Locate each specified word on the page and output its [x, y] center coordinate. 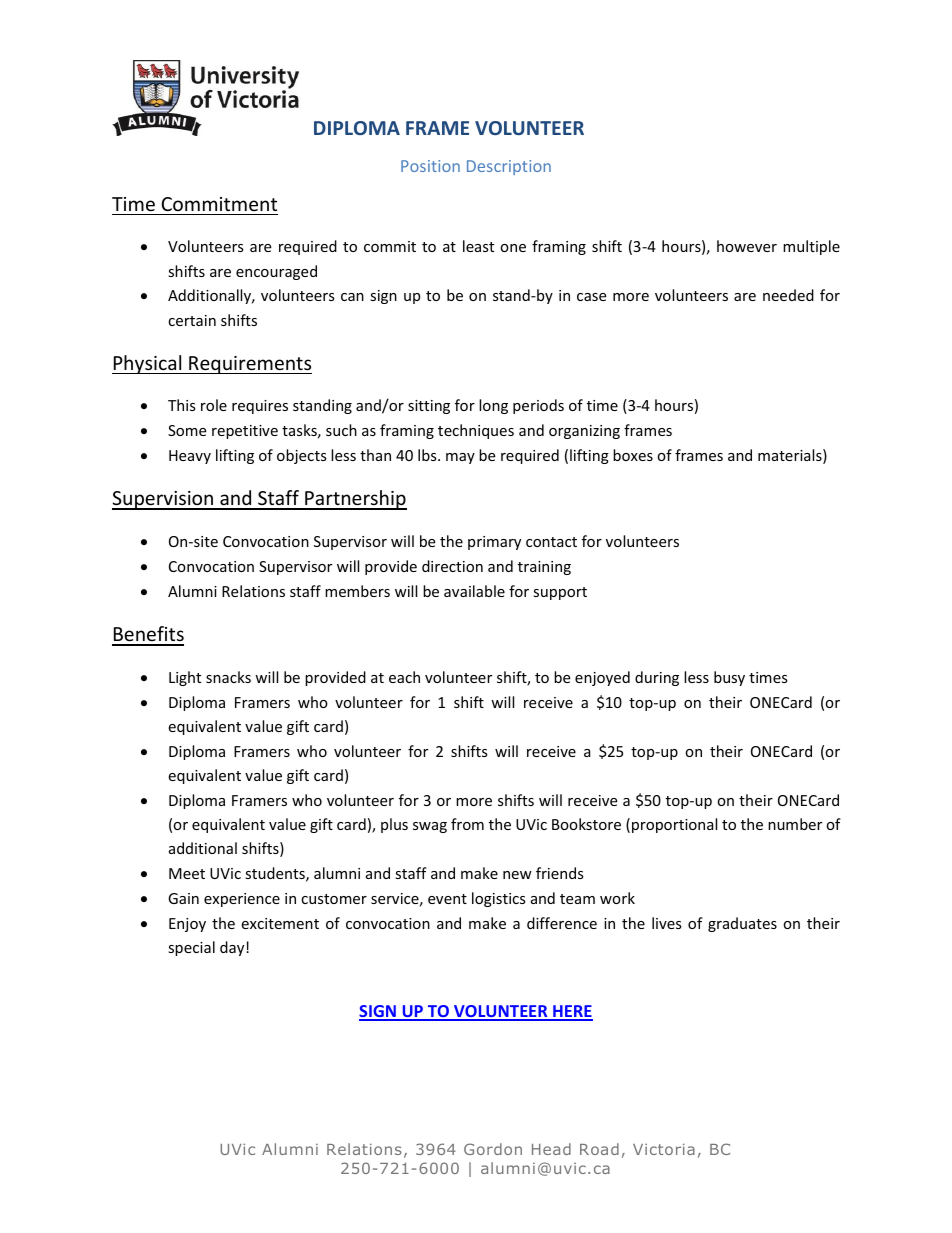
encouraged [276, 272]
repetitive [245, 432]
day [233, 948]
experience [242, 900]
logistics [499, 899]
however [747, 246]
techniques [476, 431]
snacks [228, 677]
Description [509, 167]
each [404, 677]
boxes [633, 455]
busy [729, 678]
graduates [742, 924]
